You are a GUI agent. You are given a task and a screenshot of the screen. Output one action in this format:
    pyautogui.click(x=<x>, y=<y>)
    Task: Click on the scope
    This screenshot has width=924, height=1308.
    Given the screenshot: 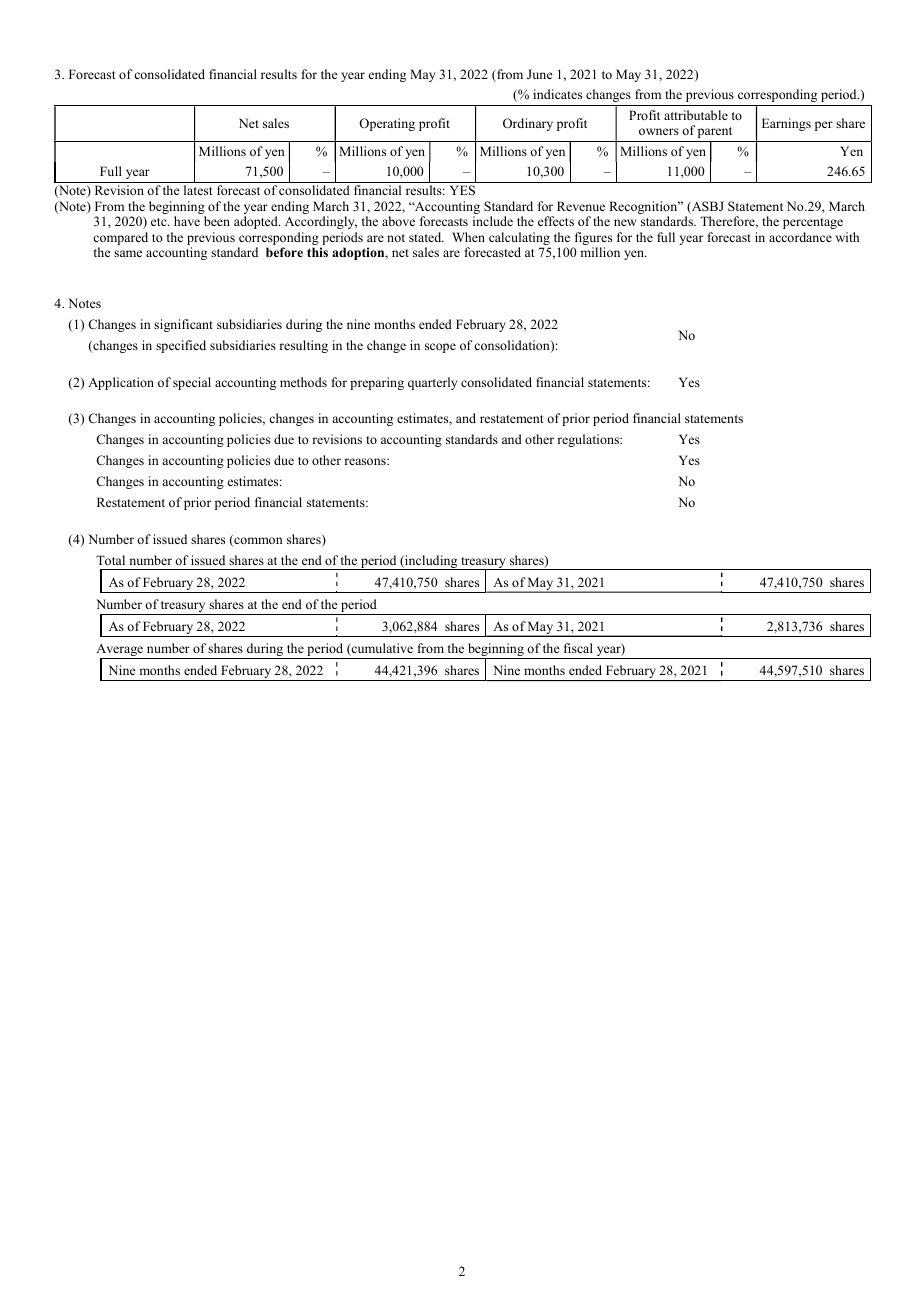 What is the action you would take?
    pyautogui.click(x=440, y=348)
